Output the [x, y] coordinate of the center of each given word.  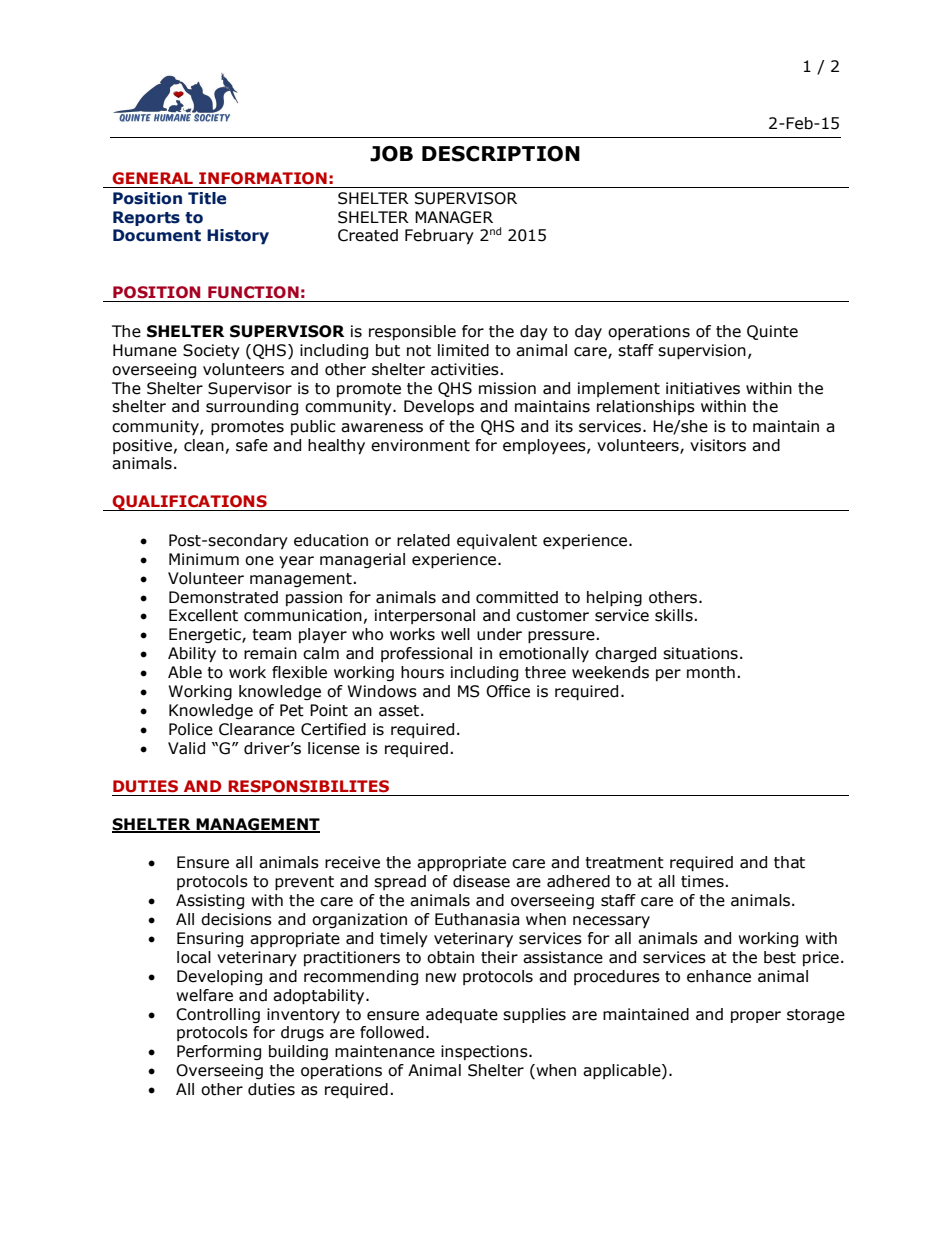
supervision [702, 352]
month [711, 672]
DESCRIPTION [501, 154]
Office [508, 691]
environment [420, 445]
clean [204, 445]
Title [207, 198]
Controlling [218, 1015]
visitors [718, 445]
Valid [186, 748]
